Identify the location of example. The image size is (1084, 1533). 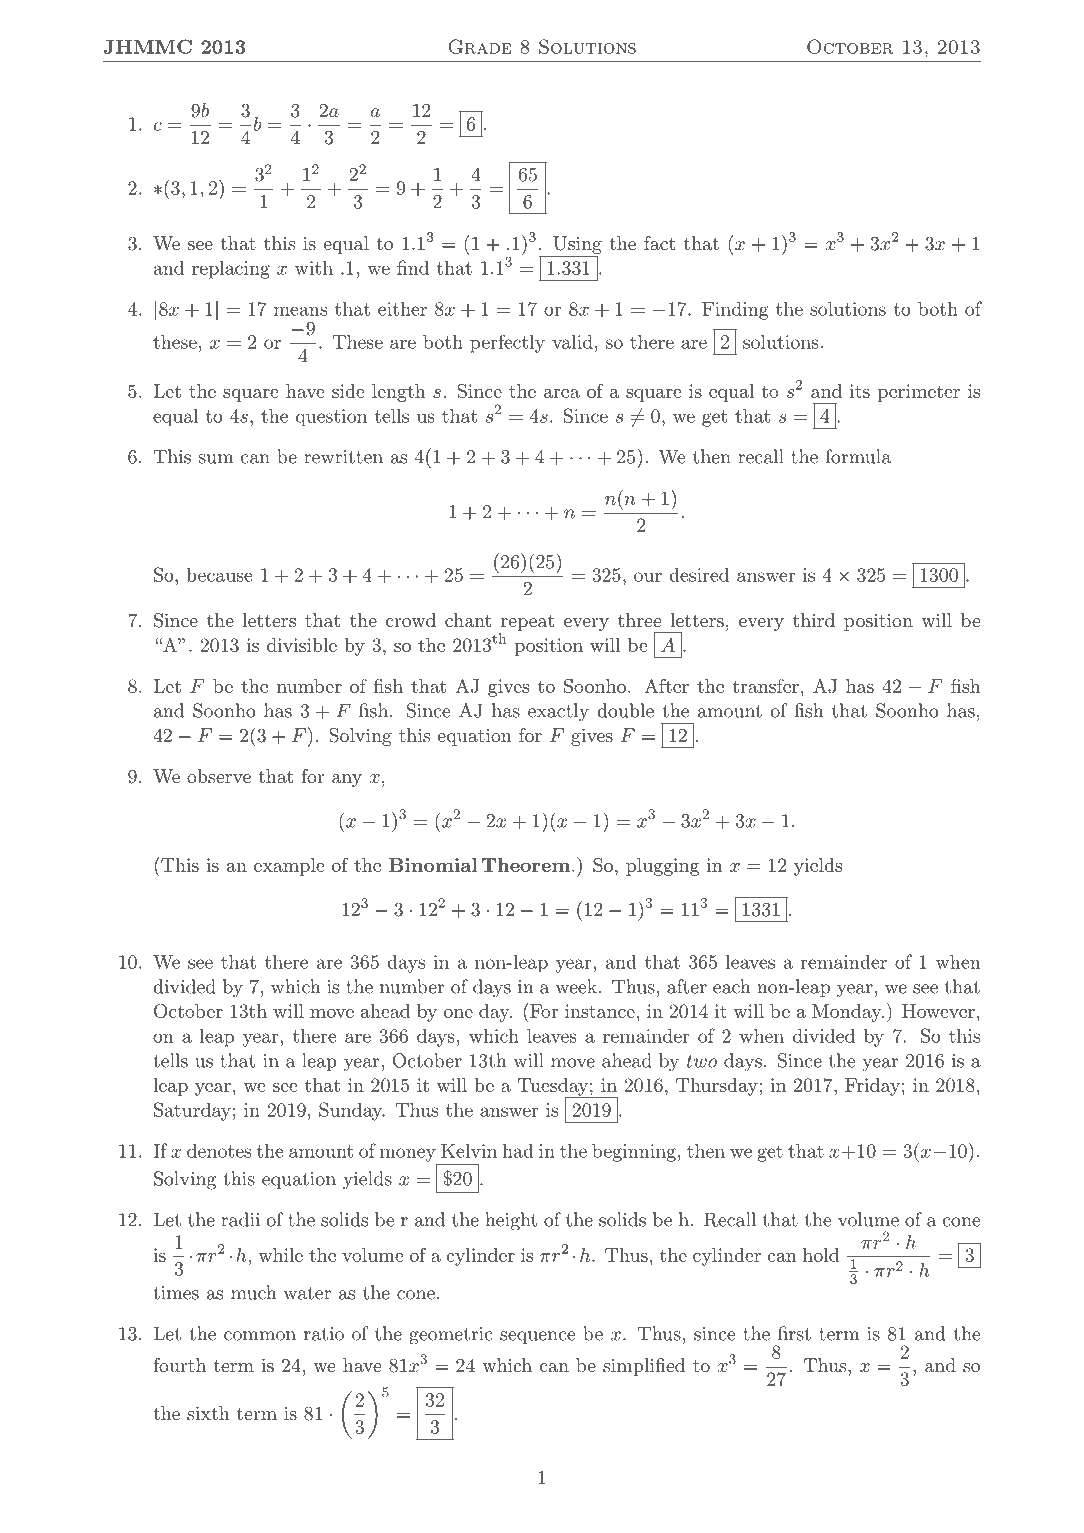
(289, 867).
